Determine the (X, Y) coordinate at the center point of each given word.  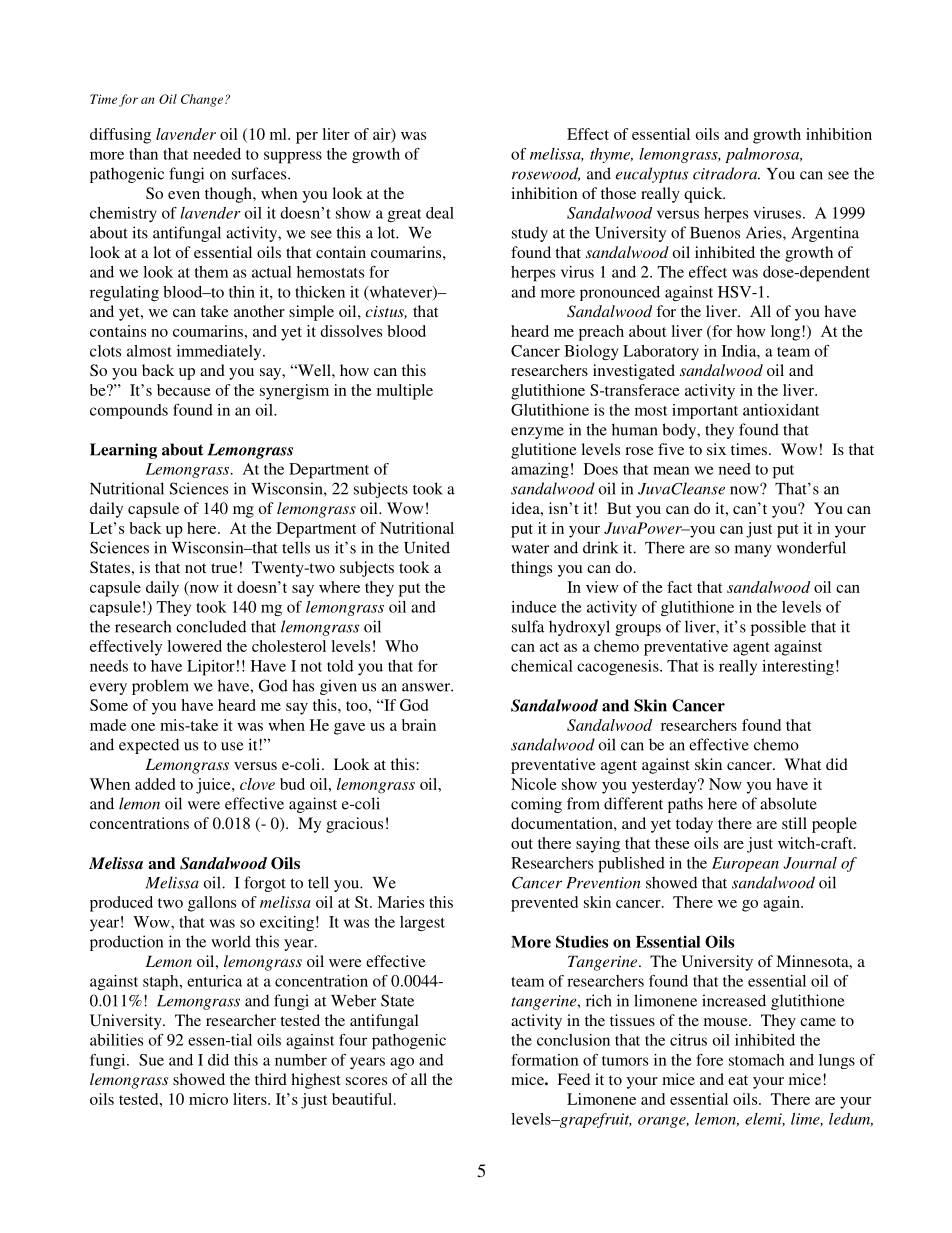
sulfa (528, 626)
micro (208, 1099)
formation (545, 1060)
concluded (211, 626)
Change (203, 100)
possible (778, 628)
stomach (757, 1060)
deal (440, 213)
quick (704, 195)
